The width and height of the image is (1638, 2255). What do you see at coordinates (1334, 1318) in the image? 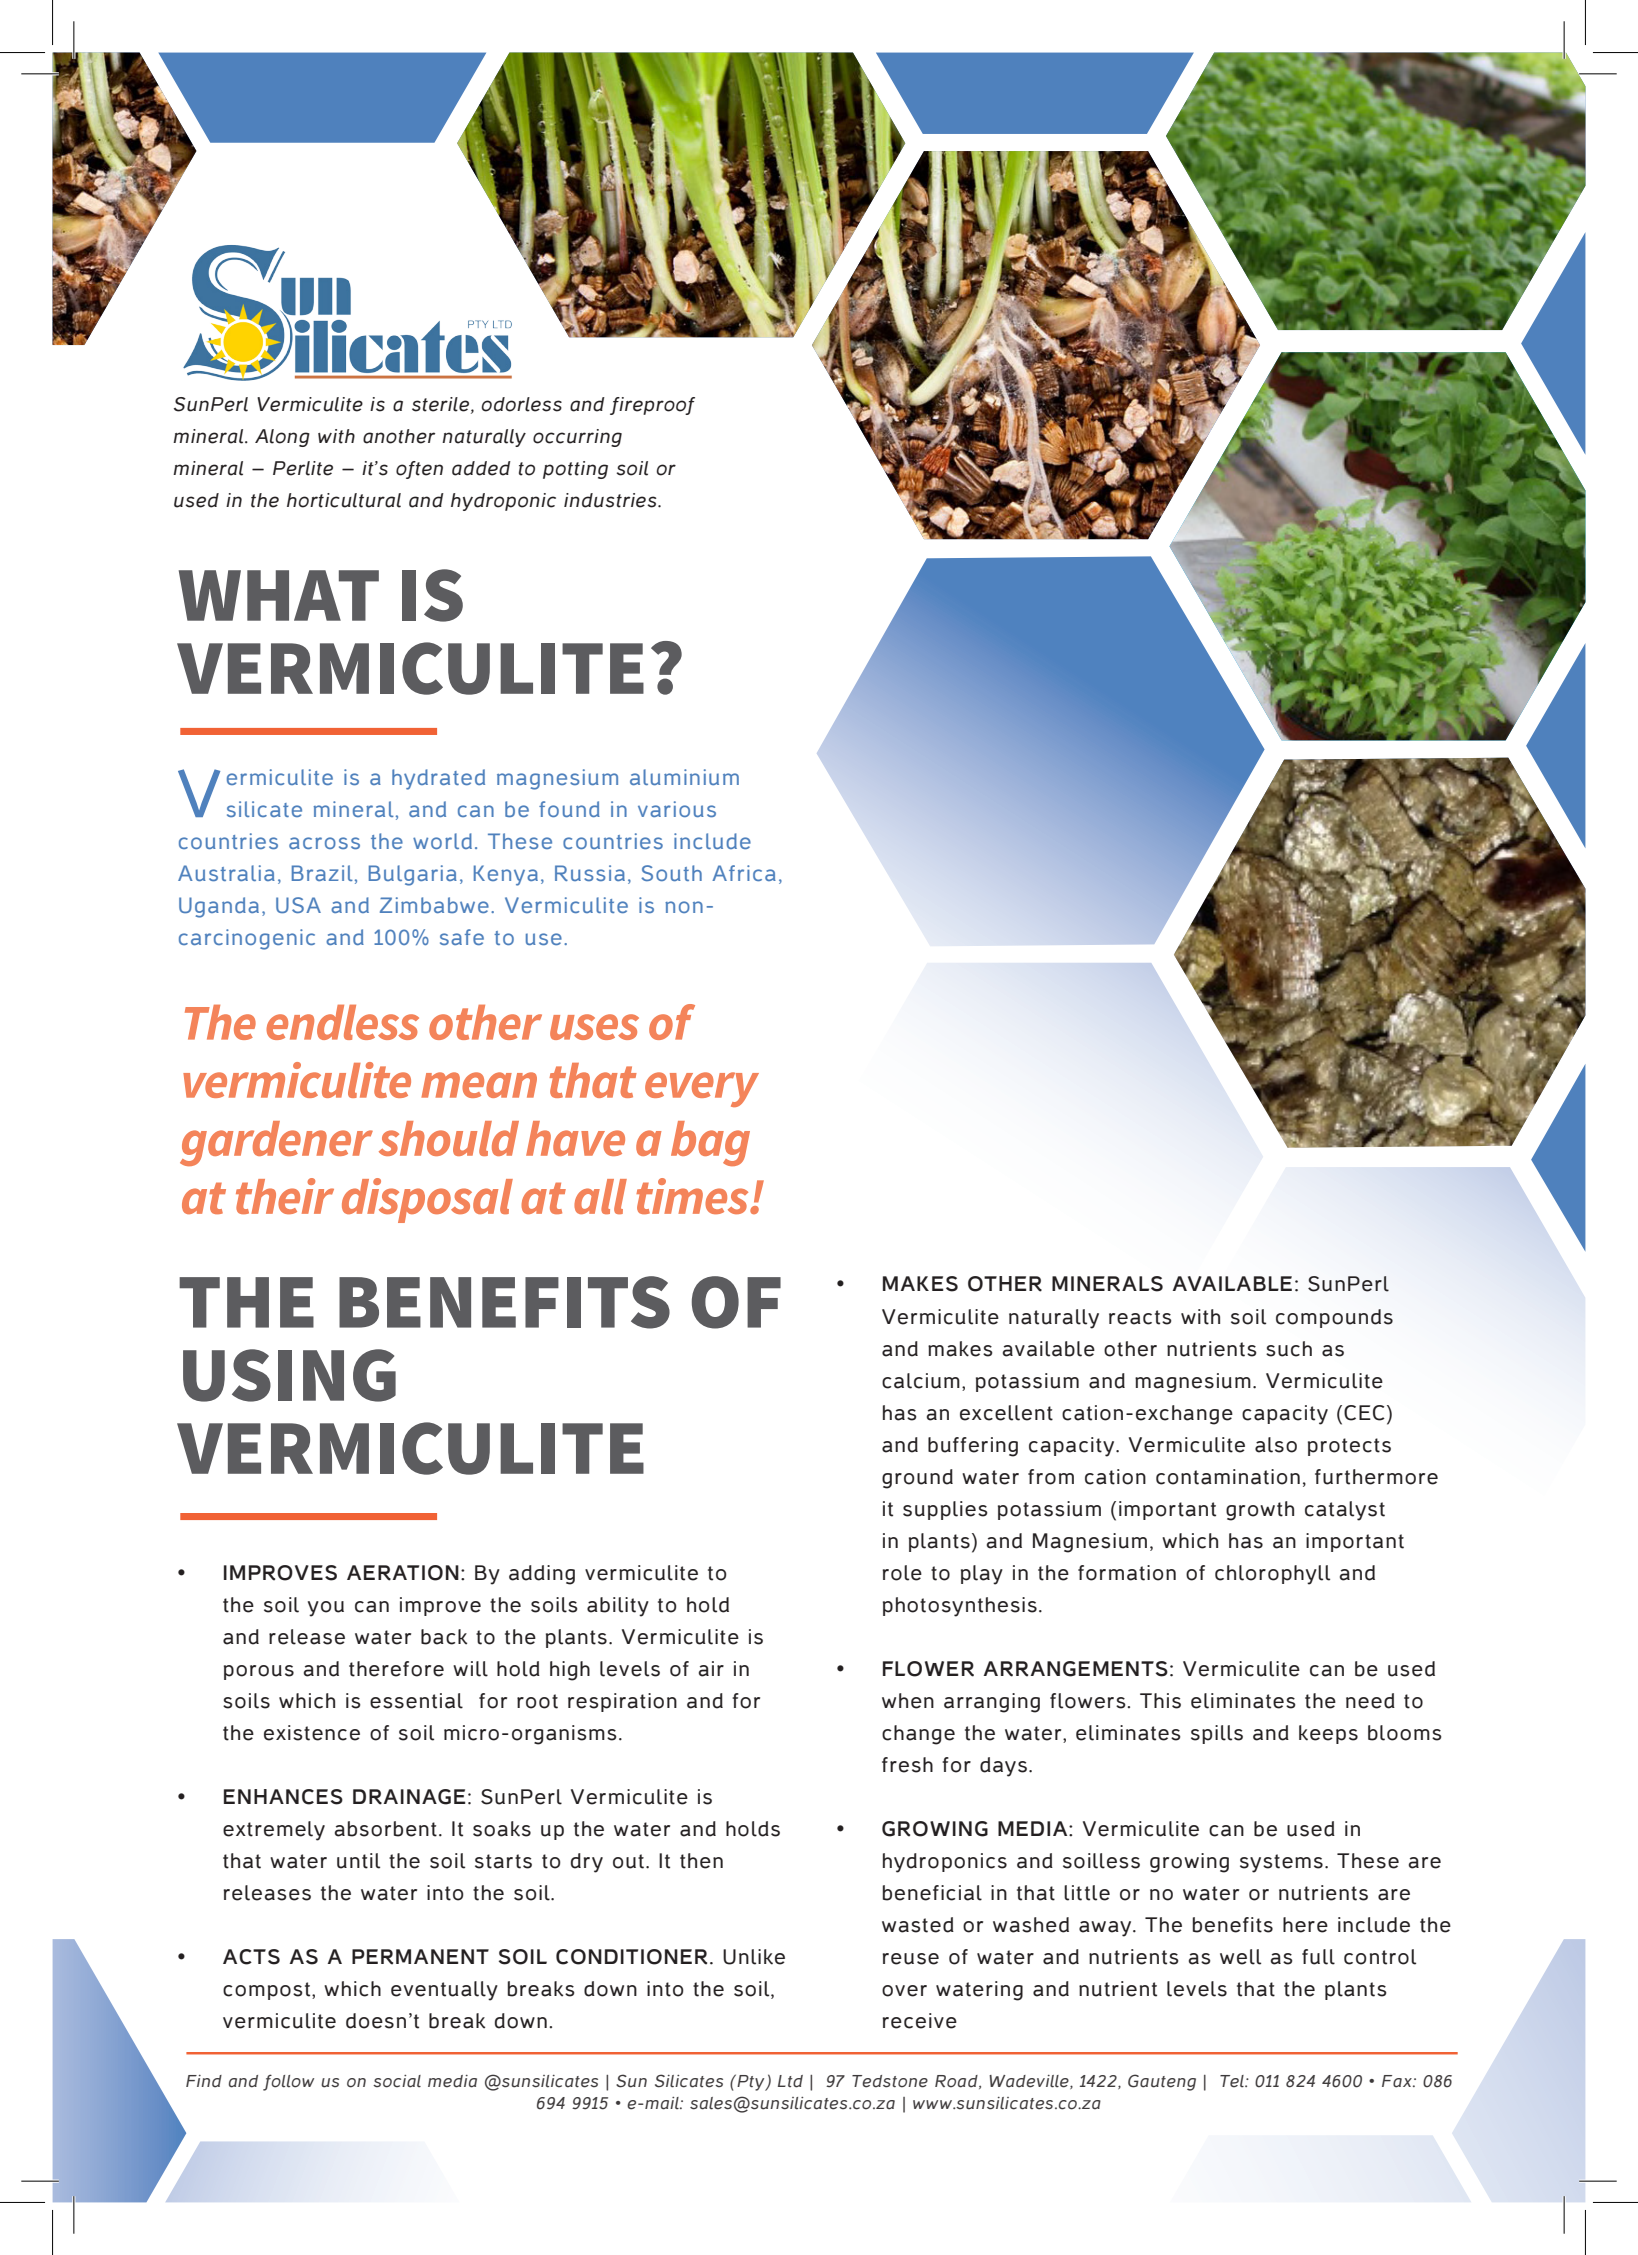
I see `compounds` at bounding box center [1334, 1318].
